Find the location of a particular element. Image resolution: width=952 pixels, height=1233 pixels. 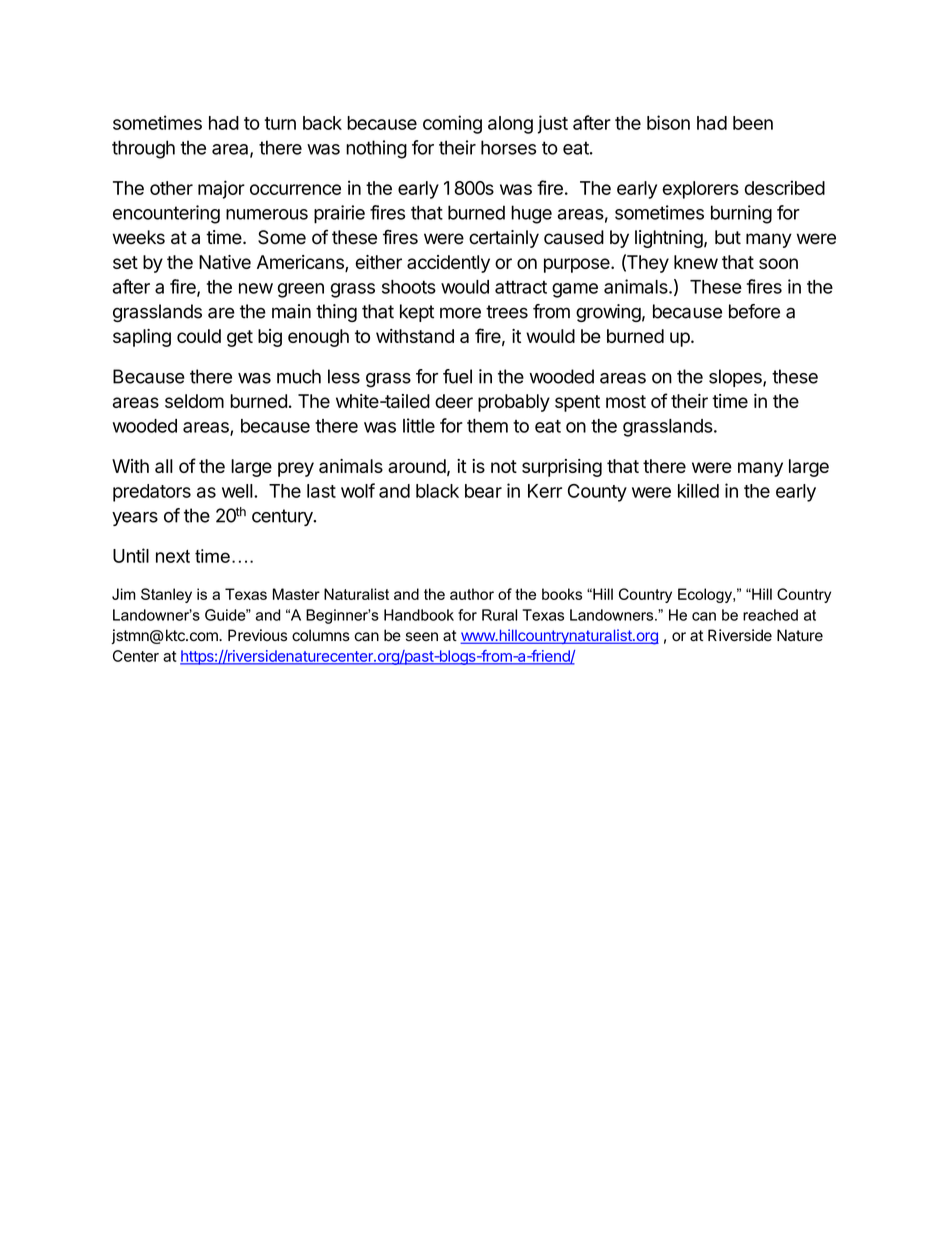

fuel is located at coordinates (457, 376).
